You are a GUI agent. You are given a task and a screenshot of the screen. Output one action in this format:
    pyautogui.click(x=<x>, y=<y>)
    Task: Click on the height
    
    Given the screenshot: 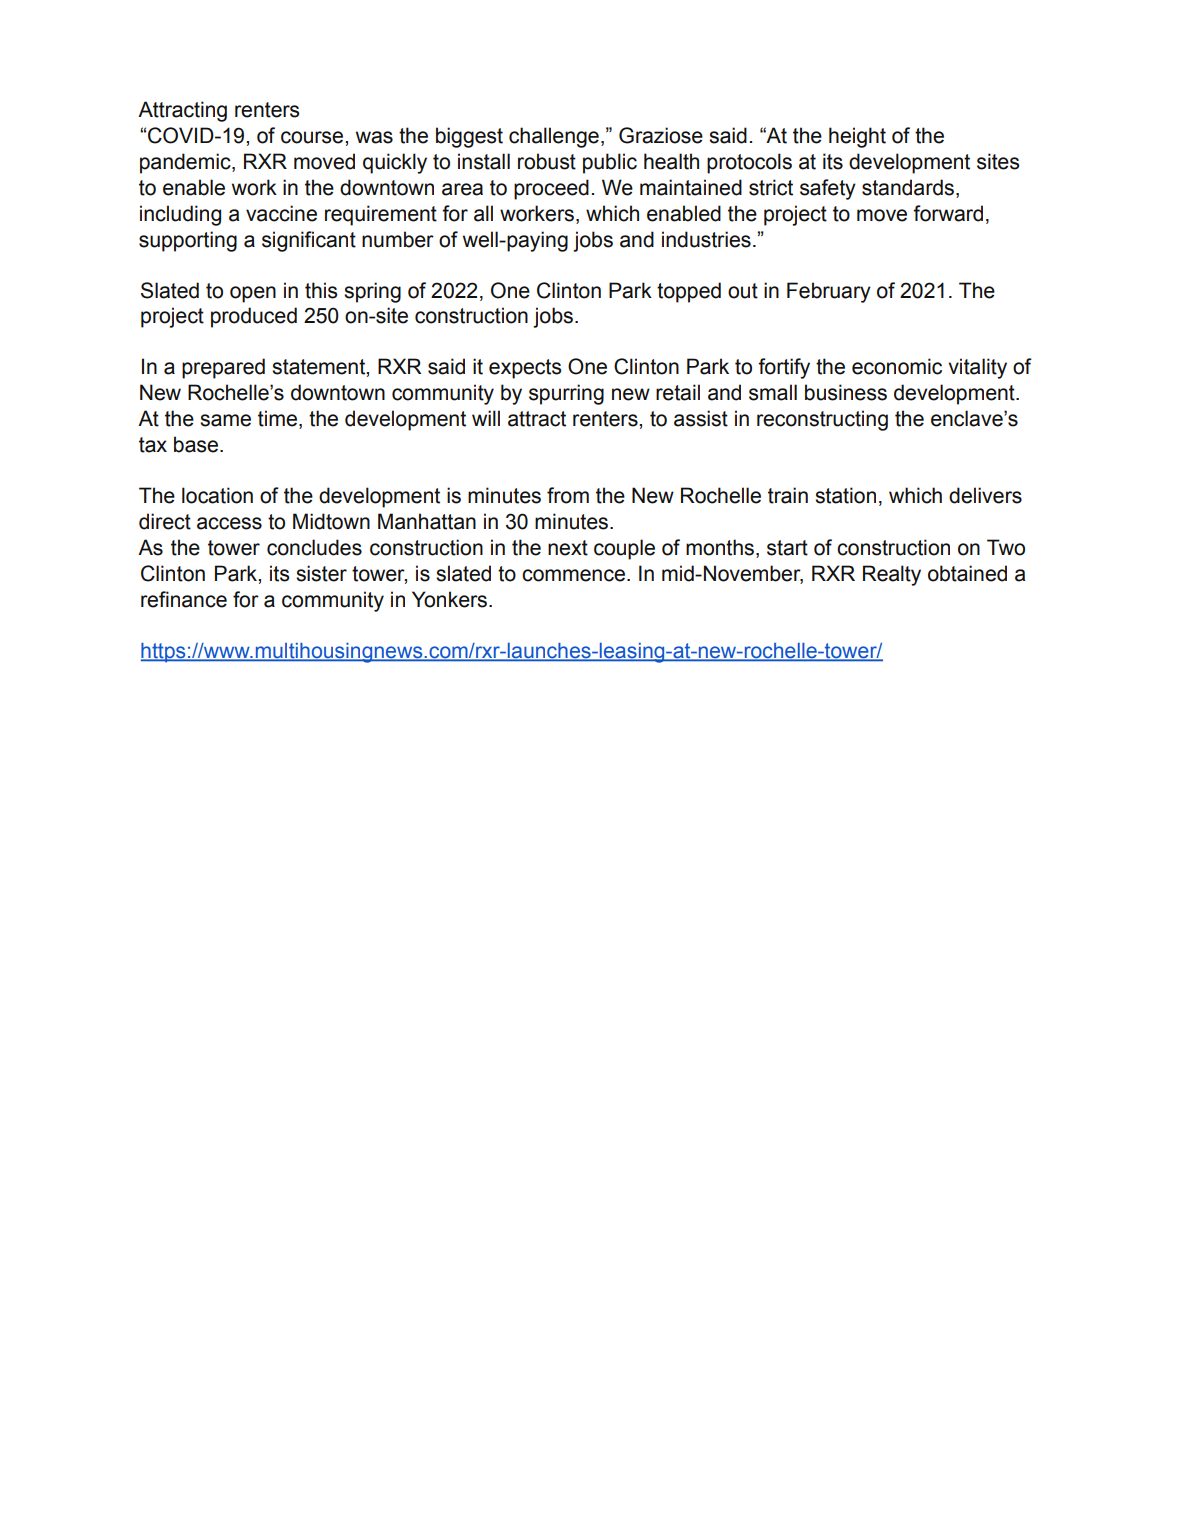 What is the action you would take?
    pyautogui.click(x=857, y=137)
